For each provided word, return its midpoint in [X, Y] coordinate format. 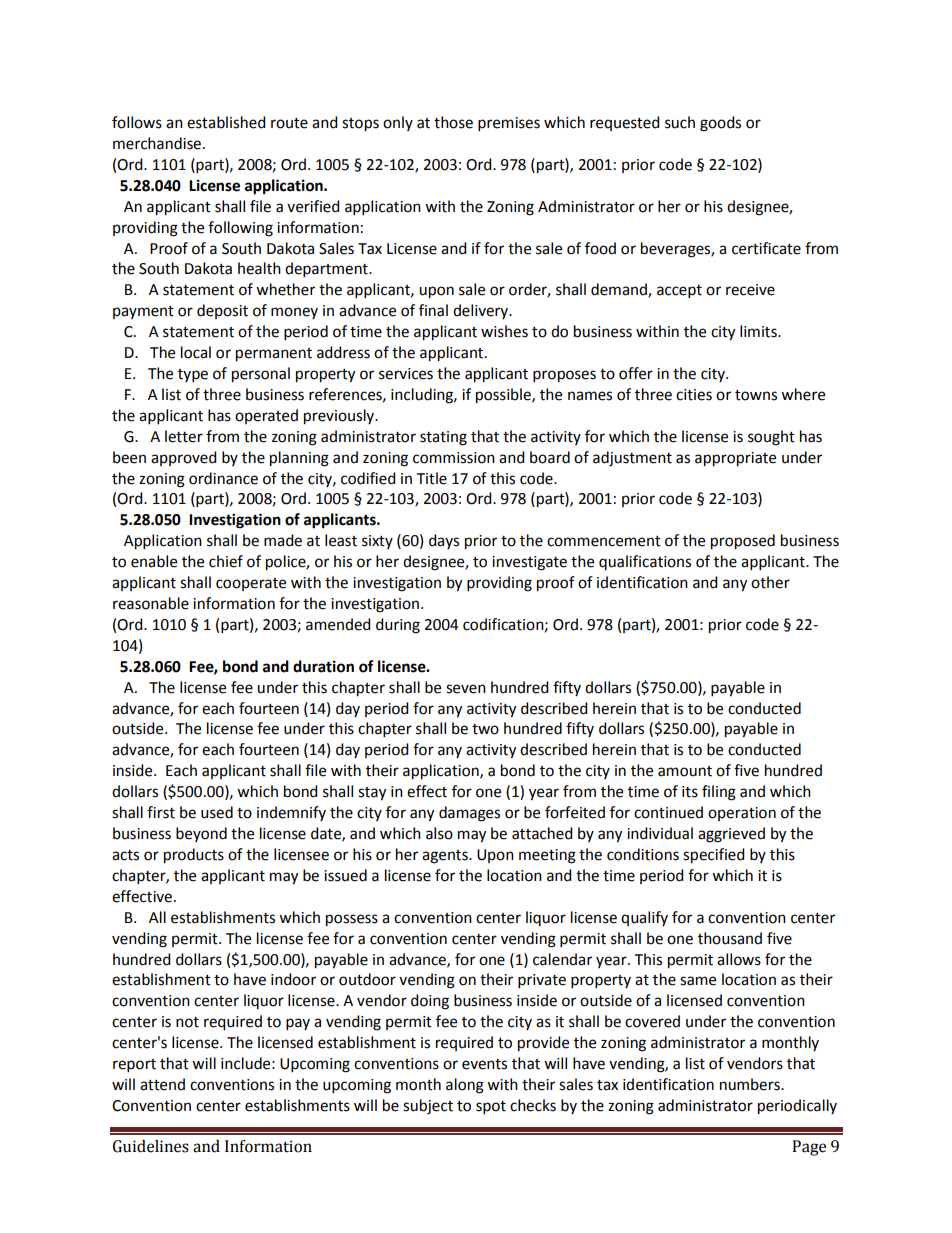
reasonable [151, 603]
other [770, 582]
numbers [751, 1084]
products [194, 856]
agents [446, 857]
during [398, 626]
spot [491, 1108]
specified [714, 856]
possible [504, 396]
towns [756, 395]
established [226, 122]
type [193, 376]
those [453, 122]
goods [720, 124]
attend [162, 1084]
